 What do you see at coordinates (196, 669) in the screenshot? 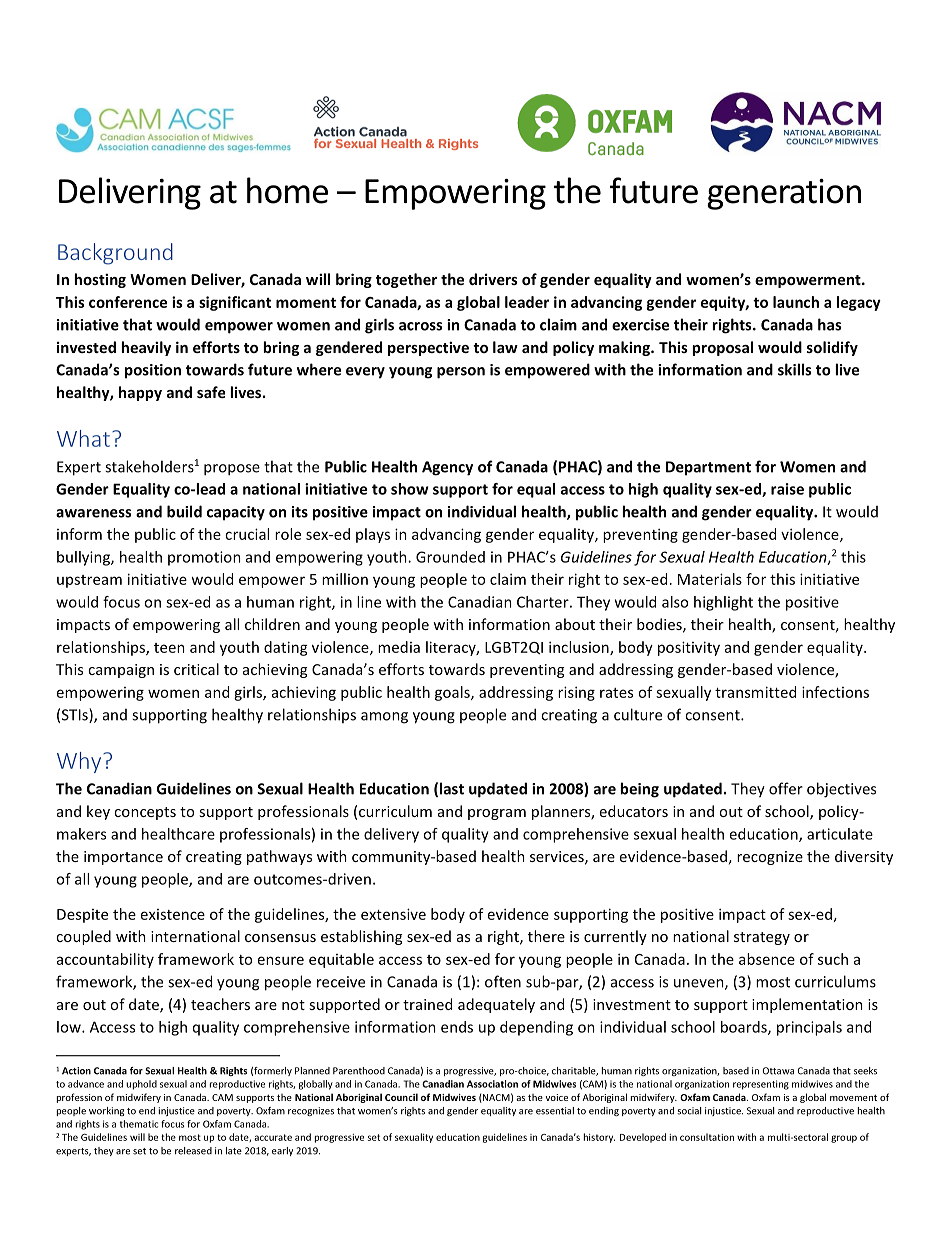
I see `critical` at bounding box center [196, 669].
